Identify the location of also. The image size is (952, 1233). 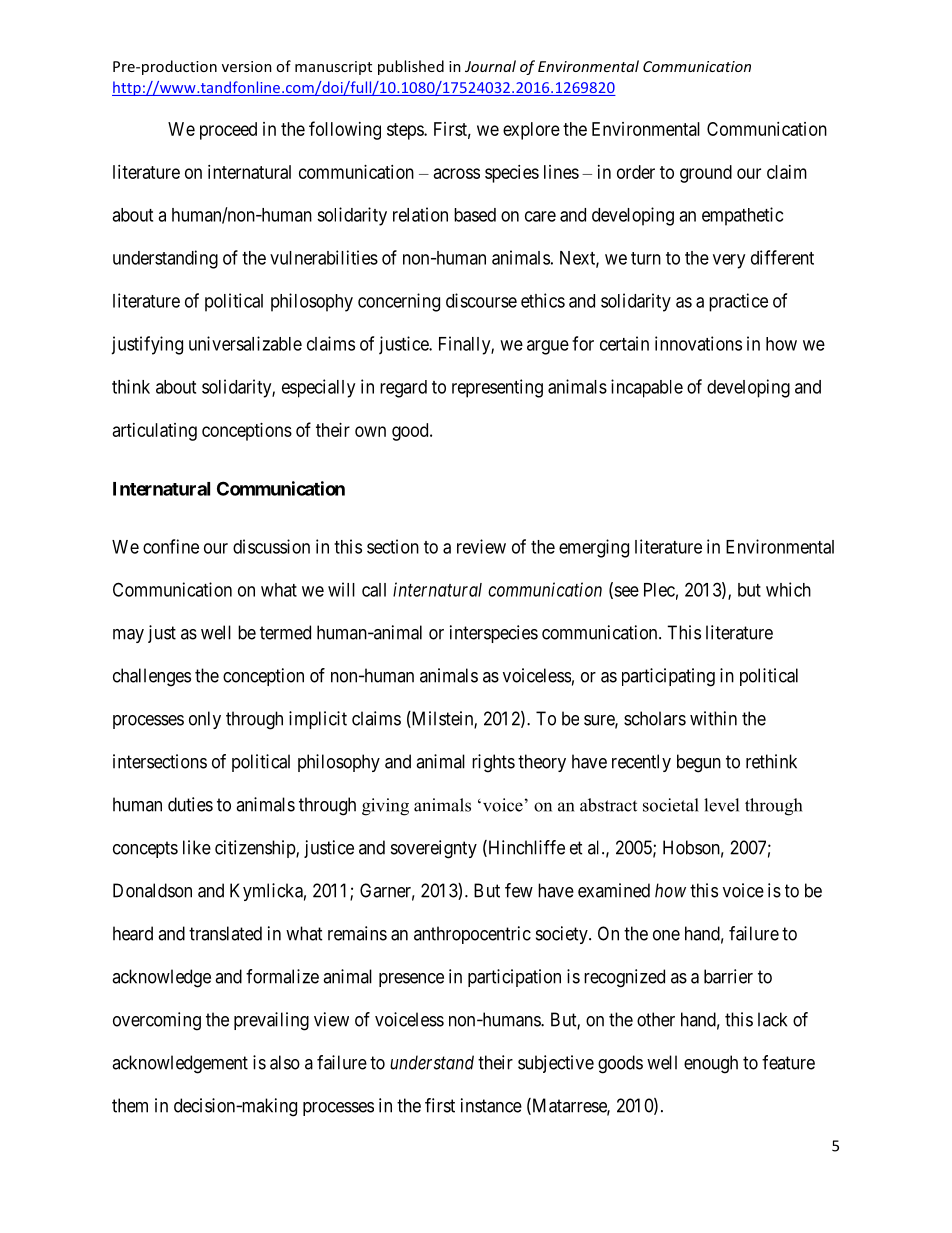
(285, 1062).
